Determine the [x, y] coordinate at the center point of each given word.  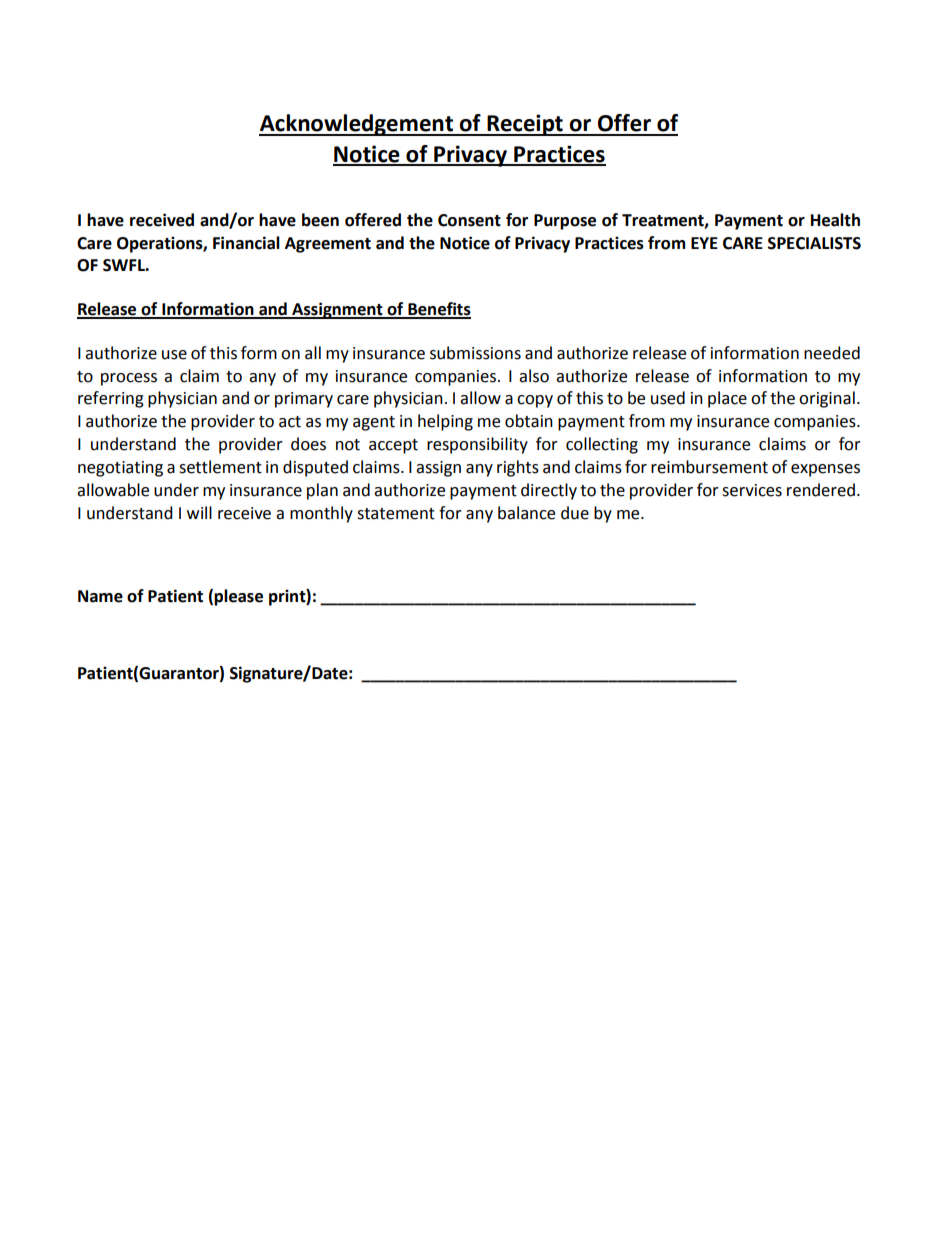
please [238, 597]
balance [526, 513]
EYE [704, 243]
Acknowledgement [357, 125]
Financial [246, 243]
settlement [220, 467]
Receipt [525, 125]
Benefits [438, 310]
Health [835, 220]
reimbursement [709, 467]
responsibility [477, 445]
